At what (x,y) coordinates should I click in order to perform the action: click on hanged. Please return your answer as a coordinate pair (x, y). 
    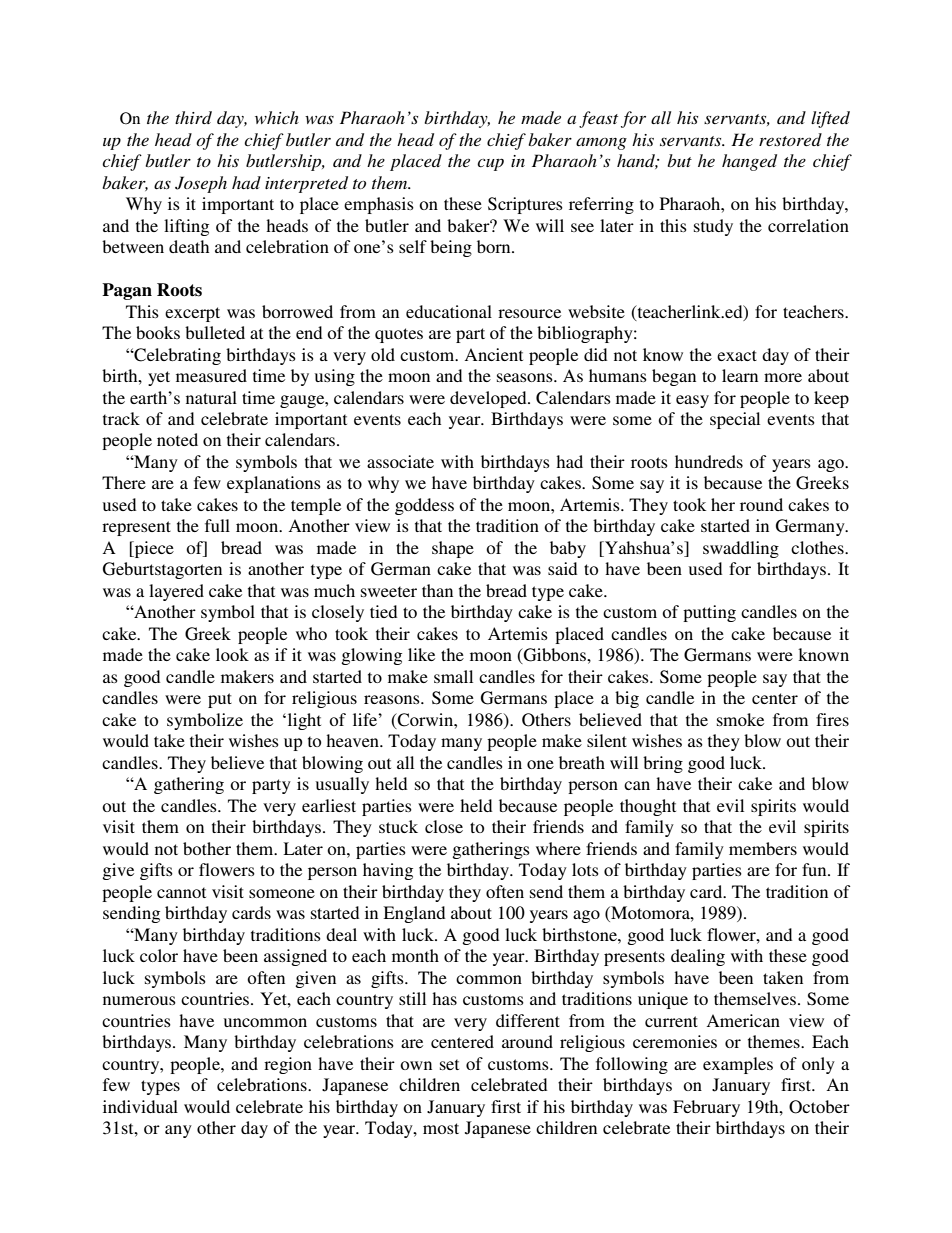
    Looking at the image, I should click on (749, 162).
